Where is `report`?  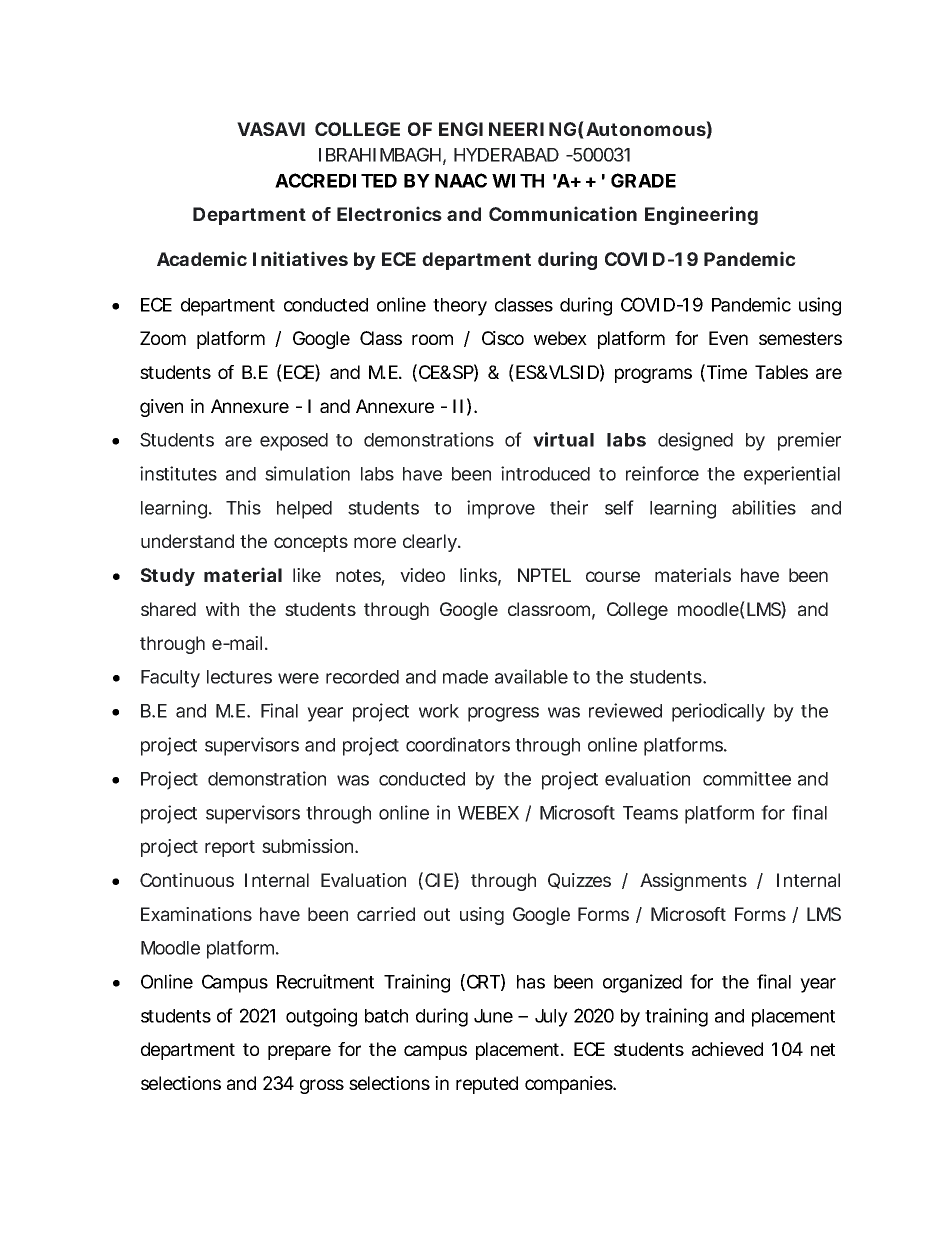 report is located at coordinates (230, 848).
